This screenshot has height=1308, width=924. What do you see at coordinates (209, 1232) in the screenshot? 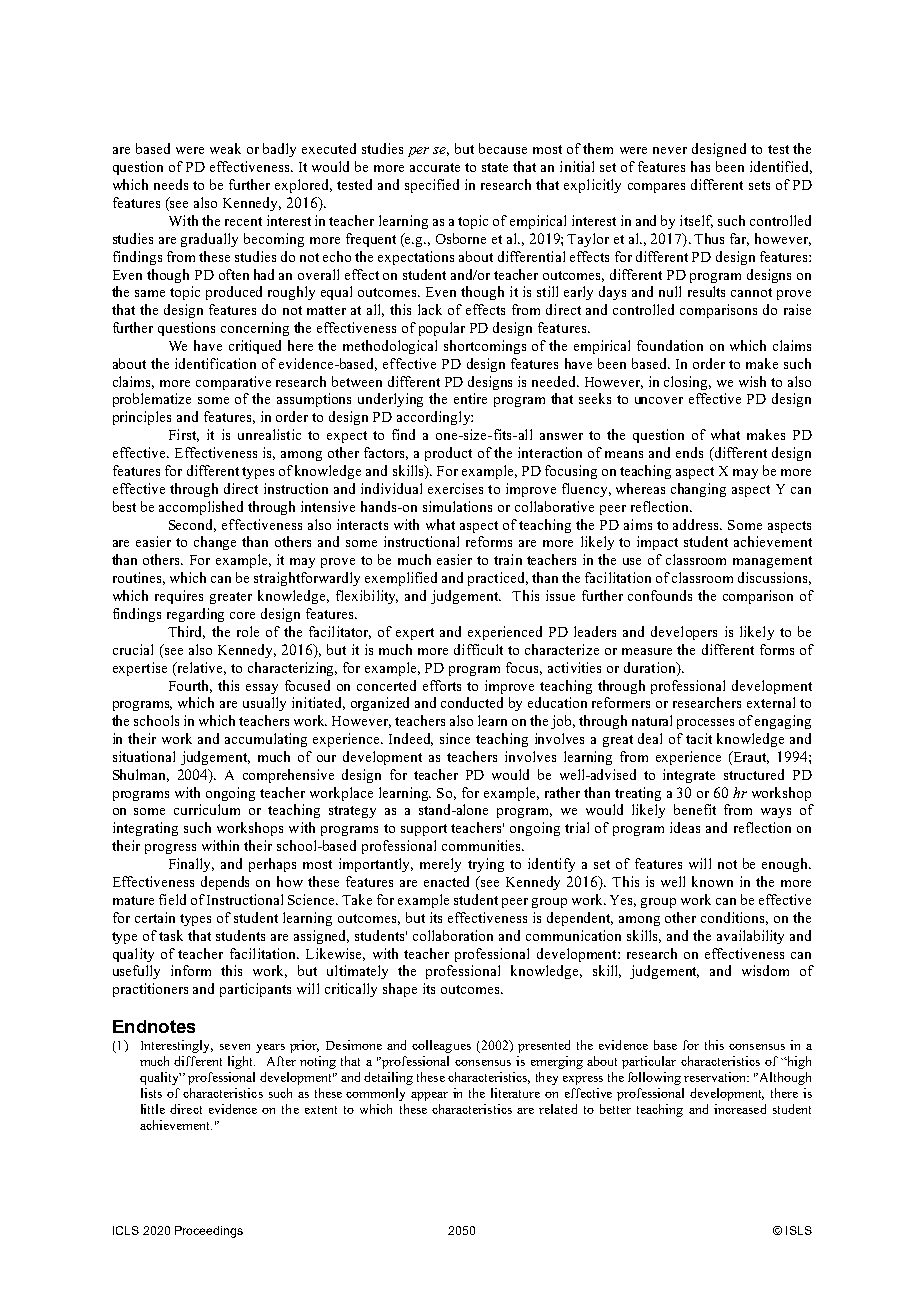
I see `Proceedings` at bounding box center [209, 1232].
